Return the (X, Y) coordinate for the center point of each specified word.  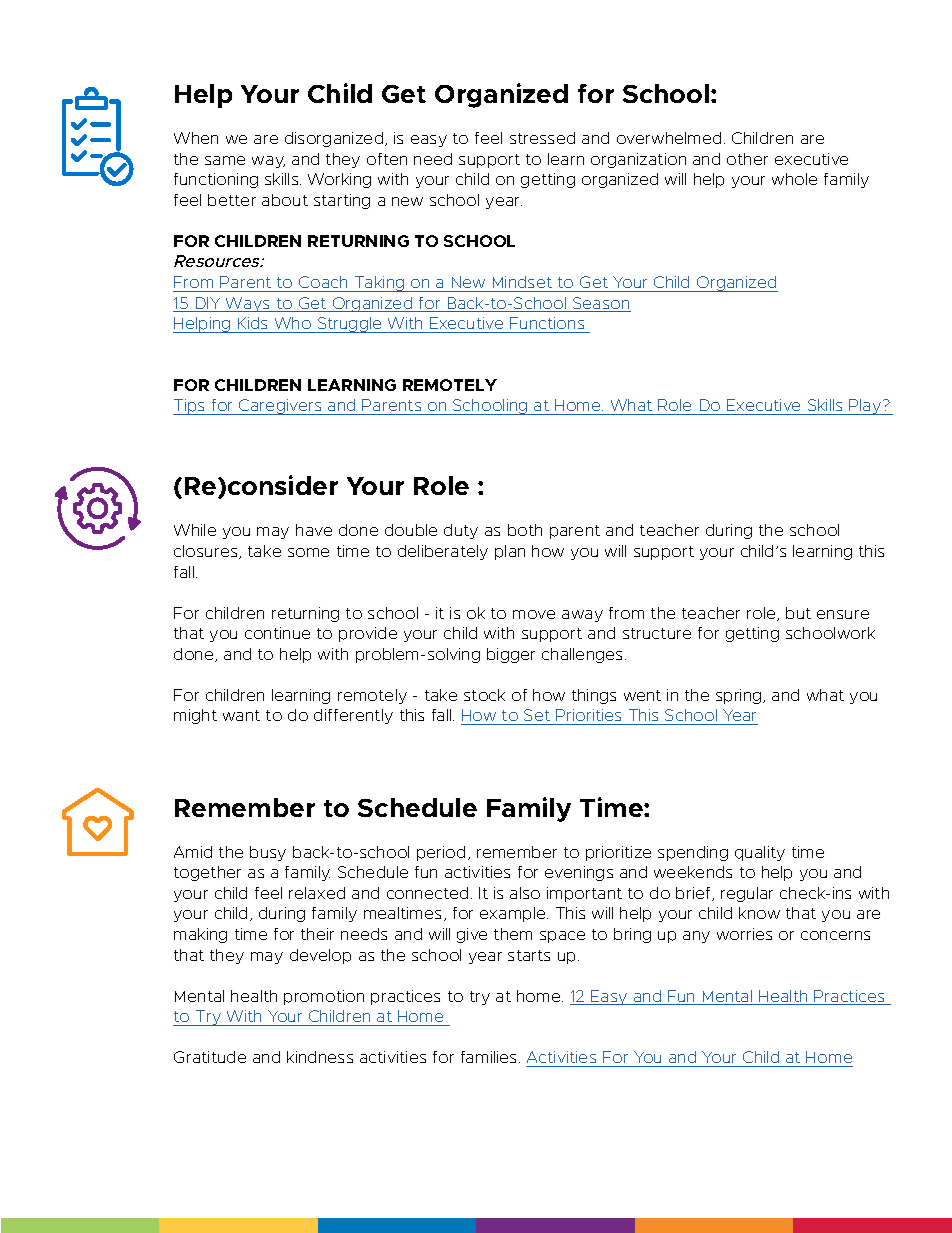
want (241, 715)
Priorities (589, 717)
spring (740, 696)
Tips (190, 407)
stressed (542, 138)
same (225, 160)
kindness (320, 1057)
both (525, 530)
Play (866, 407)
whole (794, 179)
